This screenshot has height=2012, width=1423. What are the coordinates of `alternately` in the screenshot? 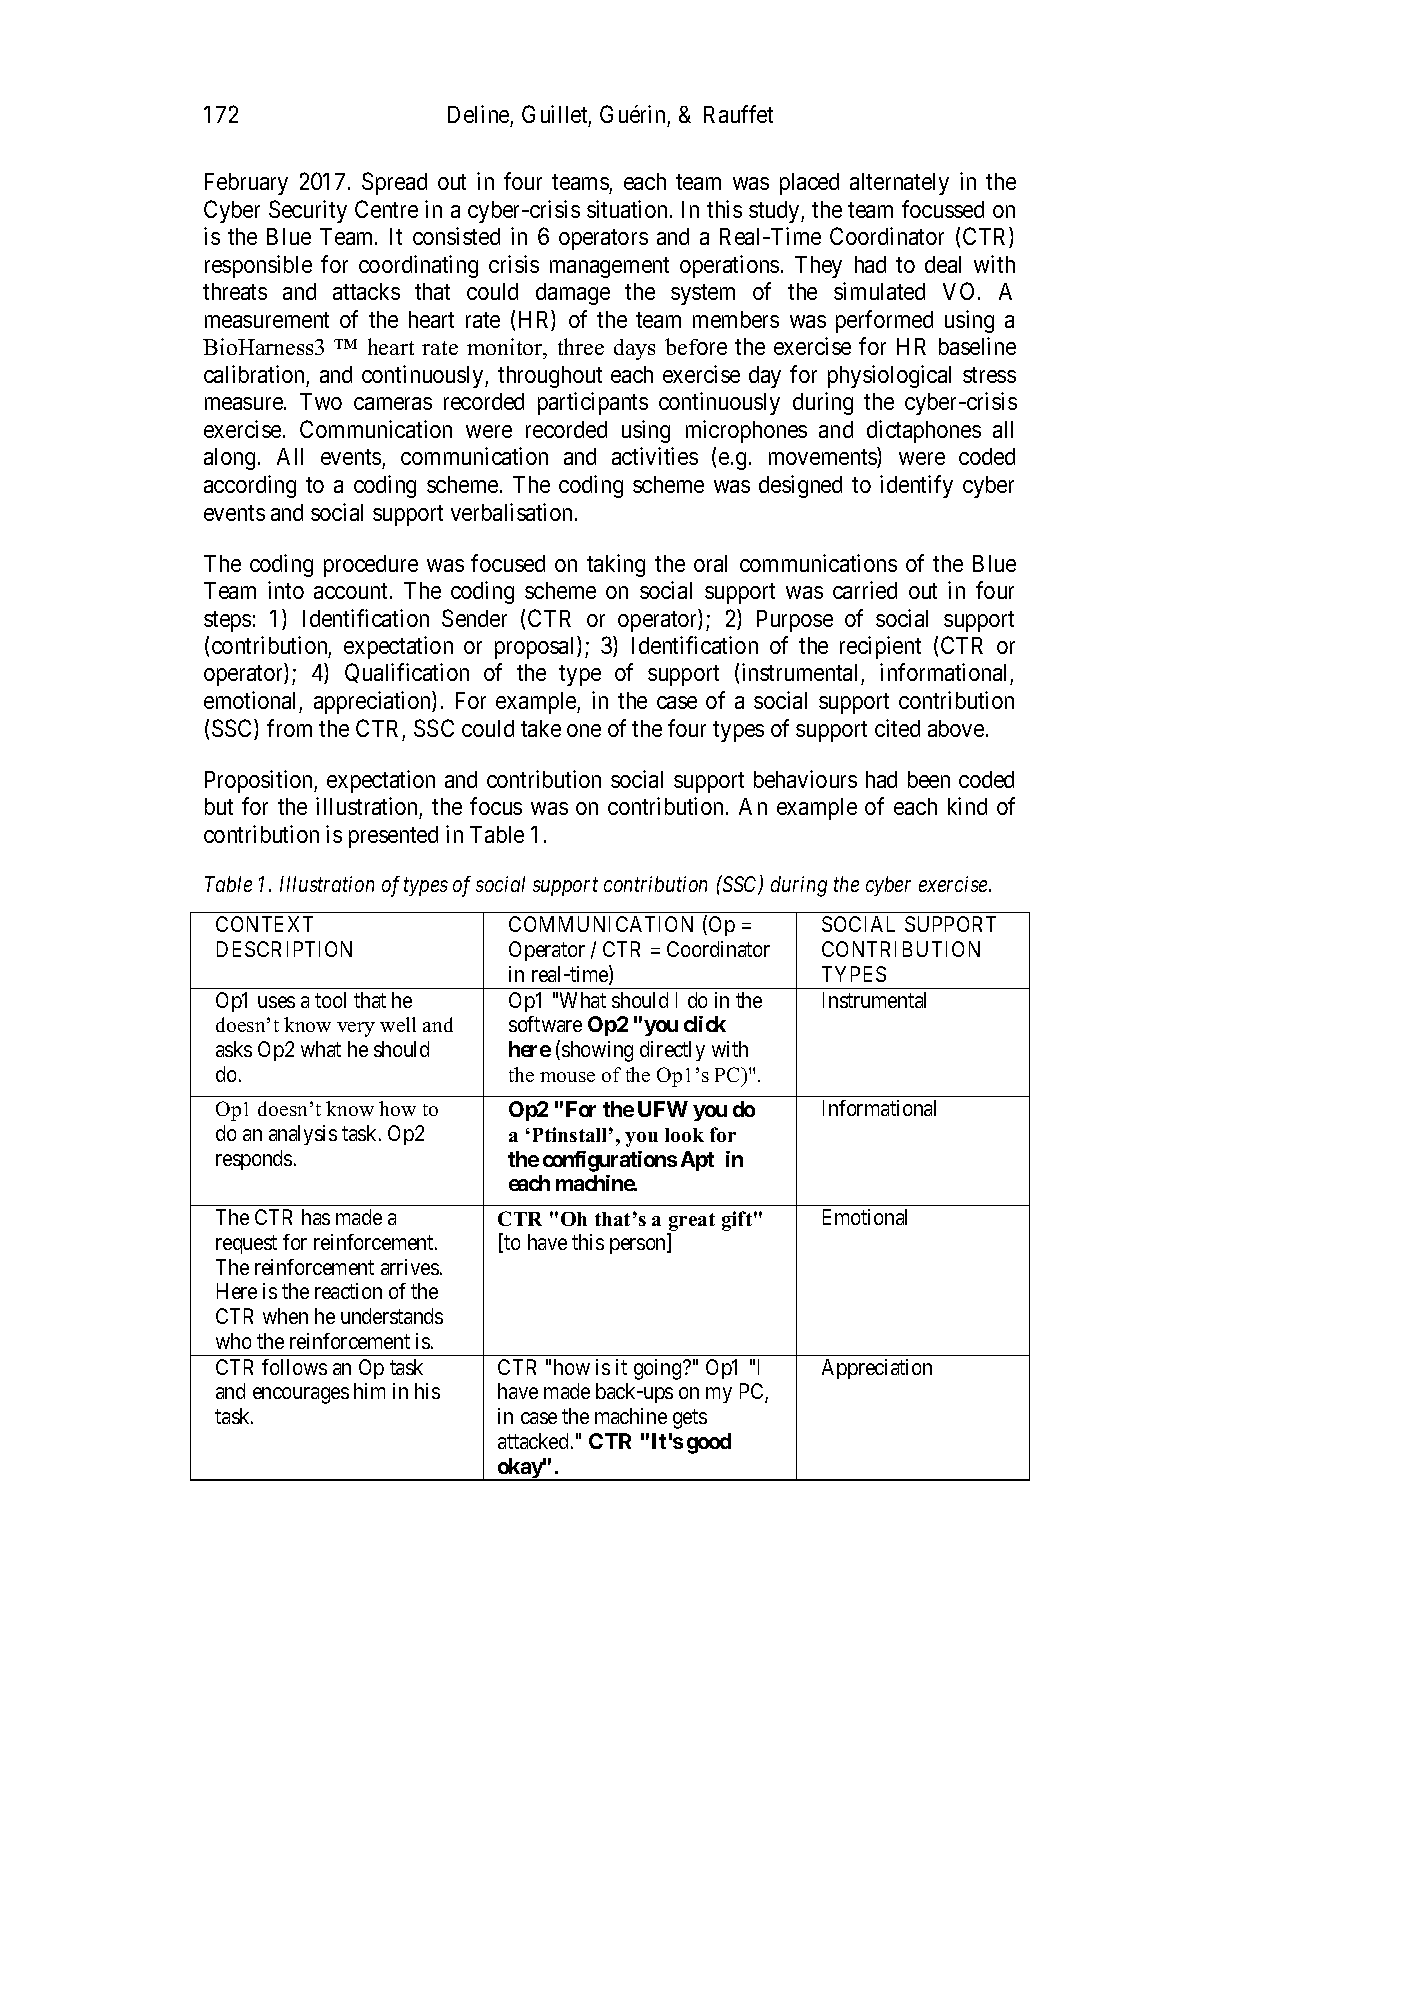 It's located at (899, 184).
